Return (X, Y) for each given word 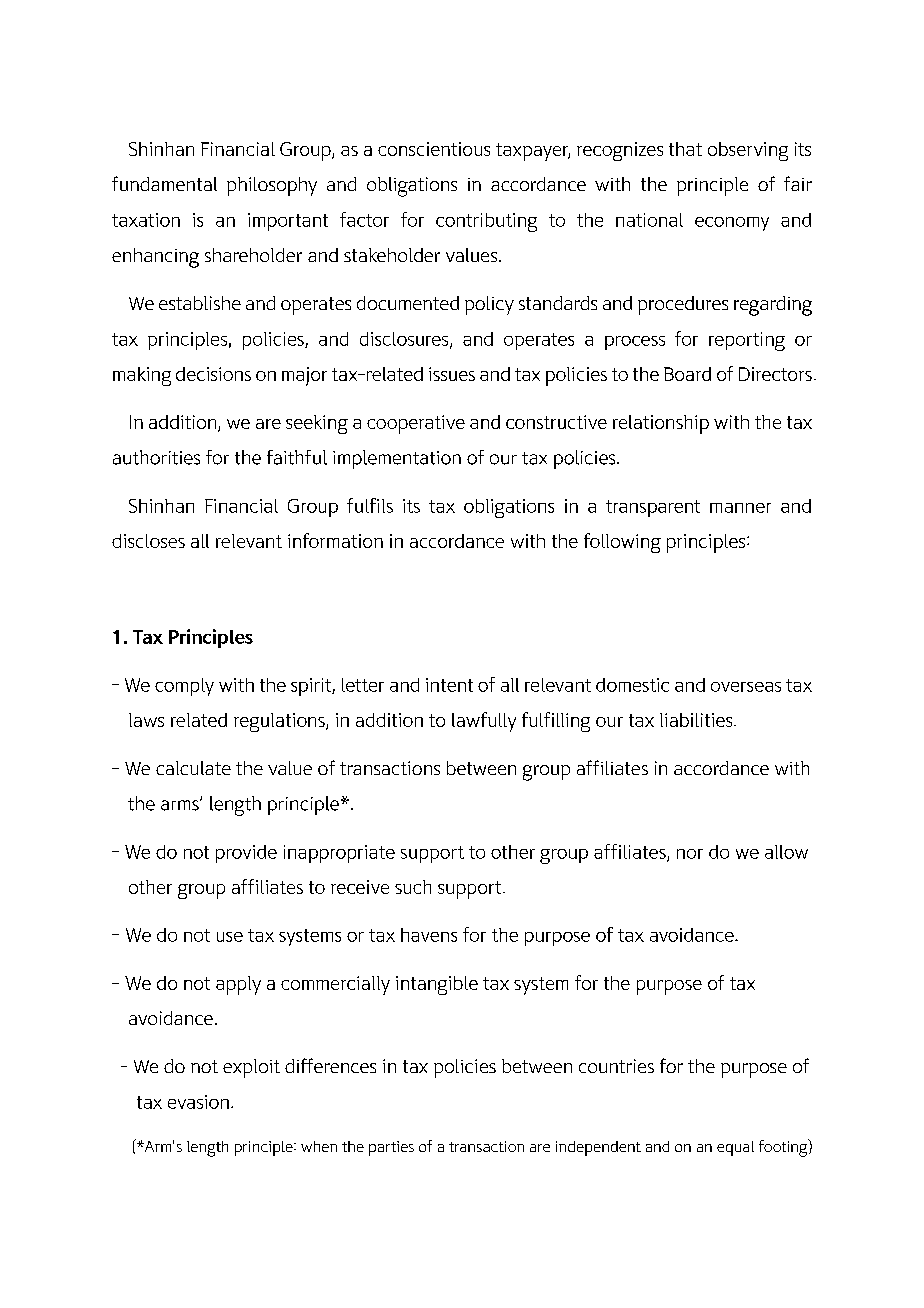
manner (740, 508)
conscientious (434, 149)
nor (690, 854)
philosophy (272, 186)
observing (748, 151)
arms (181, 805)
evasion (198, 1102)
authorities (156, 457)
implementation (397, 459)
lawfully (484, 722)
